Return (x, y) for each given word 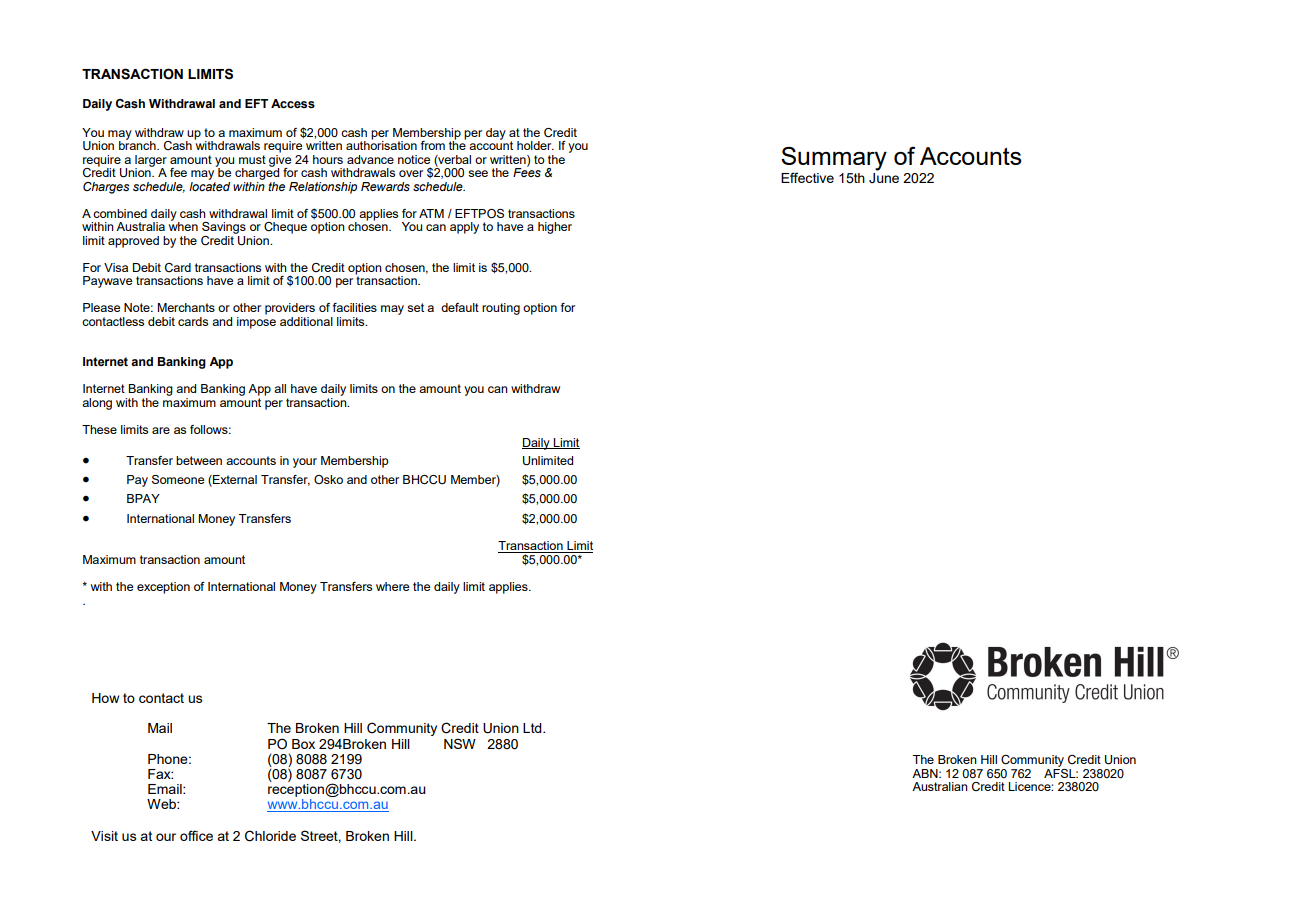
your (305, 463)
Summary (834, 160)
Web (162, 804)
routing (501, 309)
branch (138, 144)
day (496, 134)
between (199, 460)
